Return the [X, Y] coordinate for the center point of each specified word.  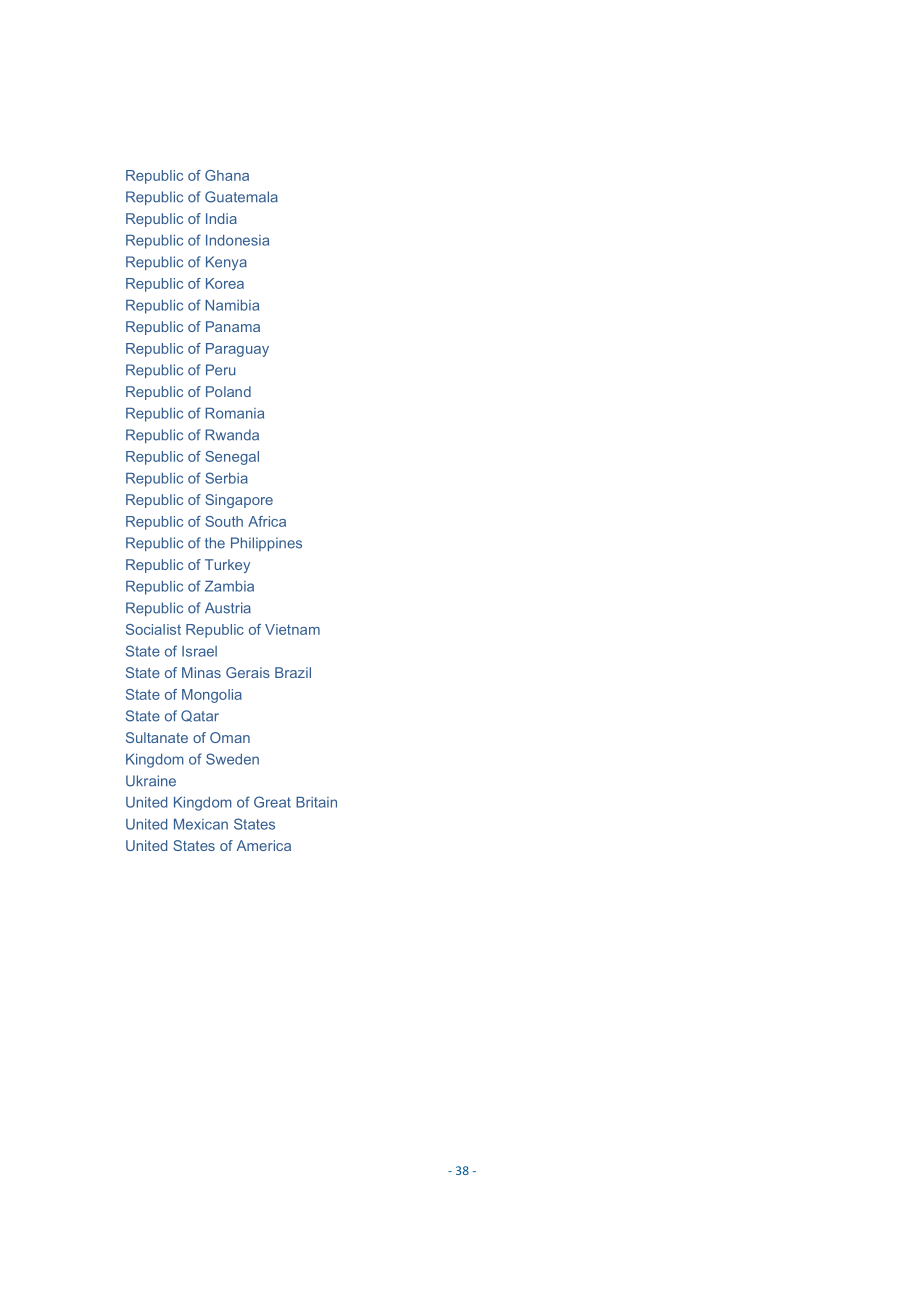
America [263, 845]
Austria [228, 608]
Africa [267, 521]
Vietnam [292, 629]
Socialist [153, 629]
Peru [220, 370]
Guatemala [241, 197]
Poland [228, 391]
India [221, 218]
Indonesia [237, 240]
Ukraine [151, 781]
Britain [316, 802]
